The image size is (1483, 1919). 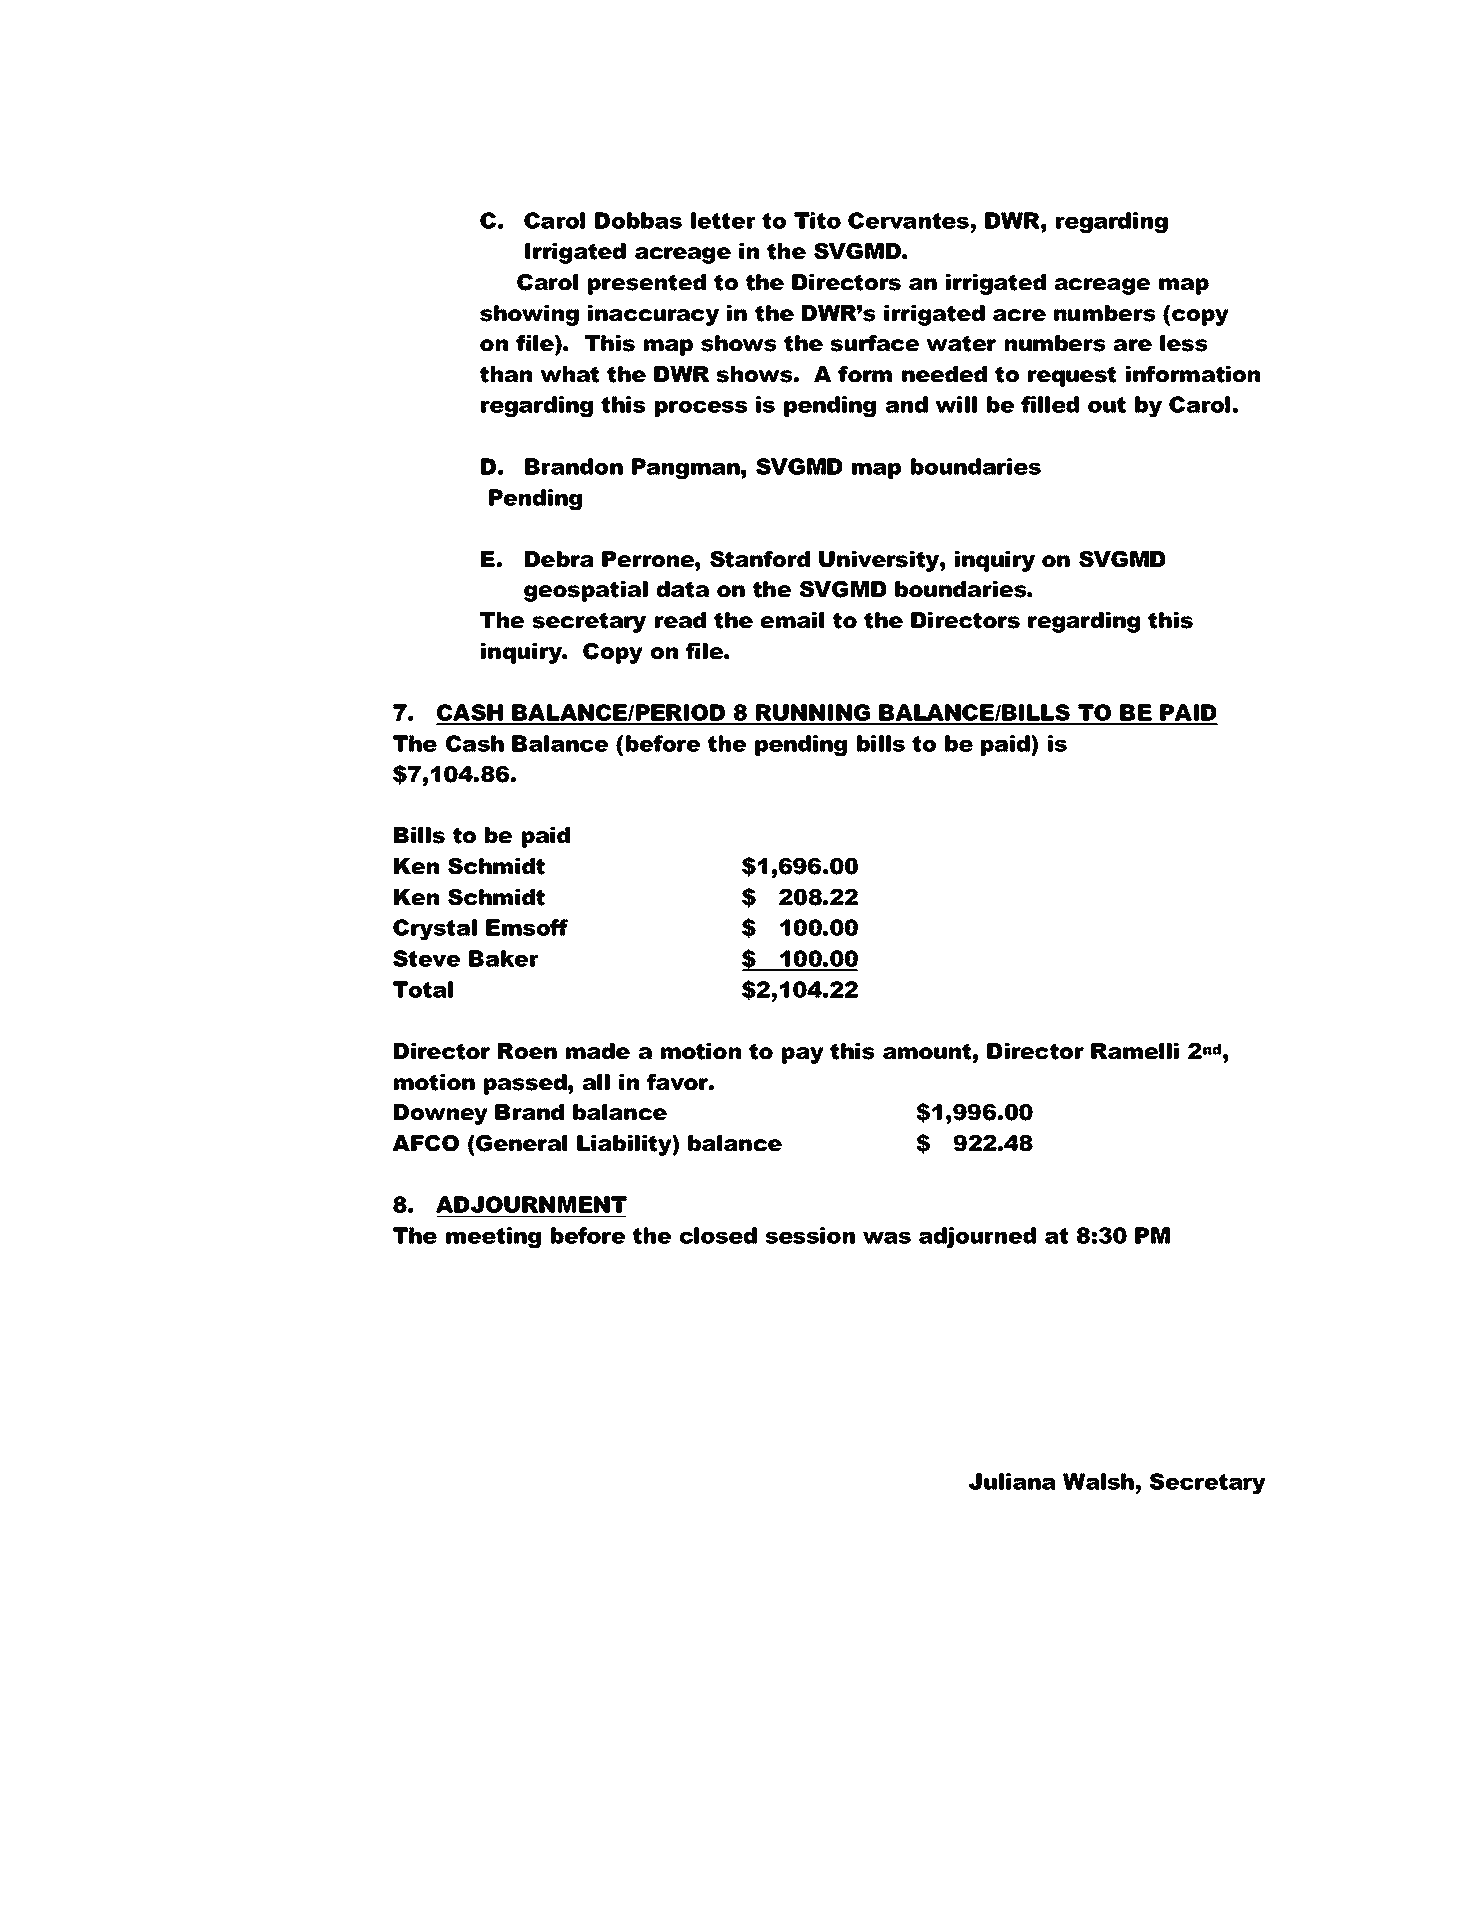 I want to click on session, so click(x=810, y=1235).
